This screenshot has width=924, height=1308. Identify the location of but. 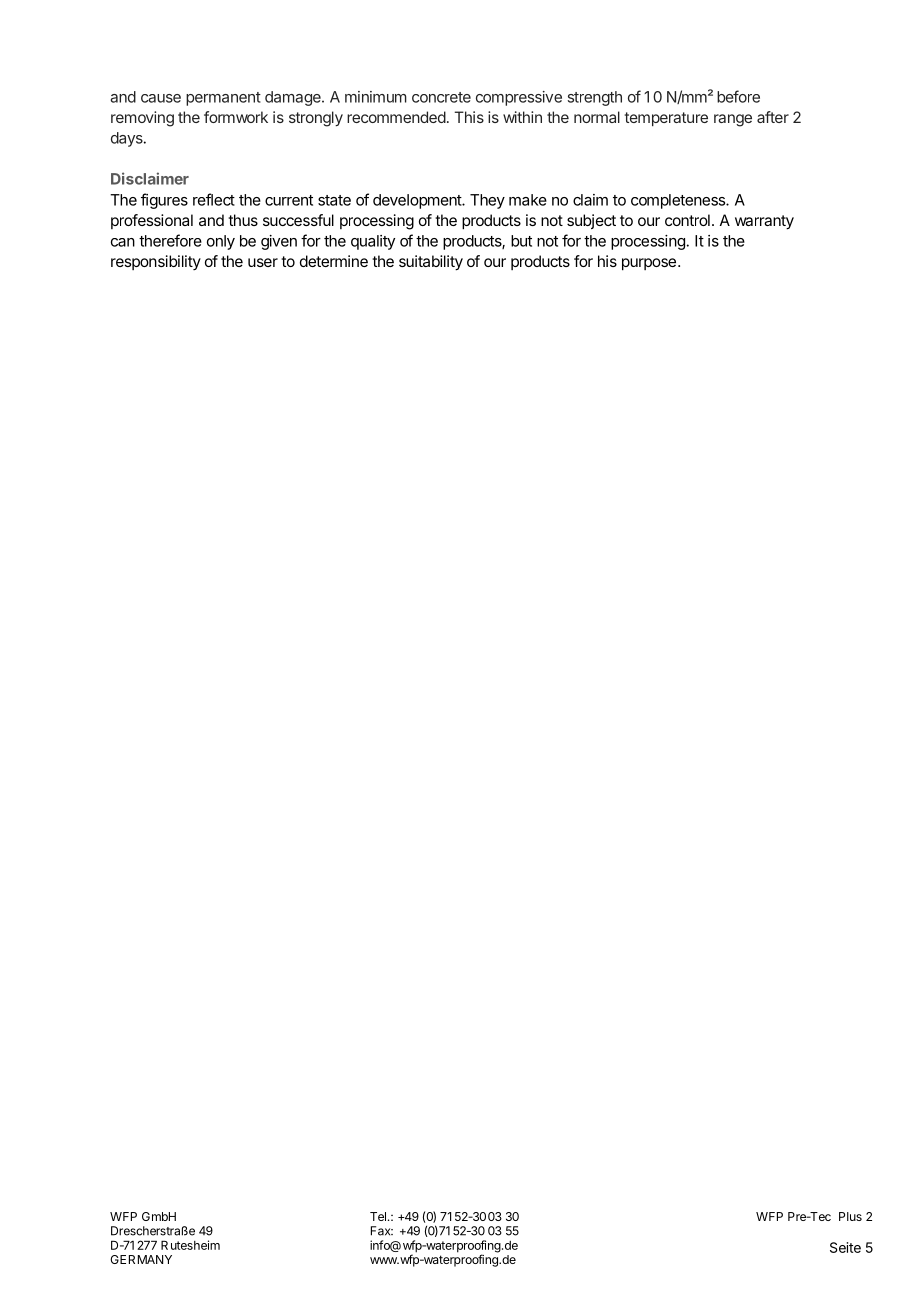
(521, 241).
